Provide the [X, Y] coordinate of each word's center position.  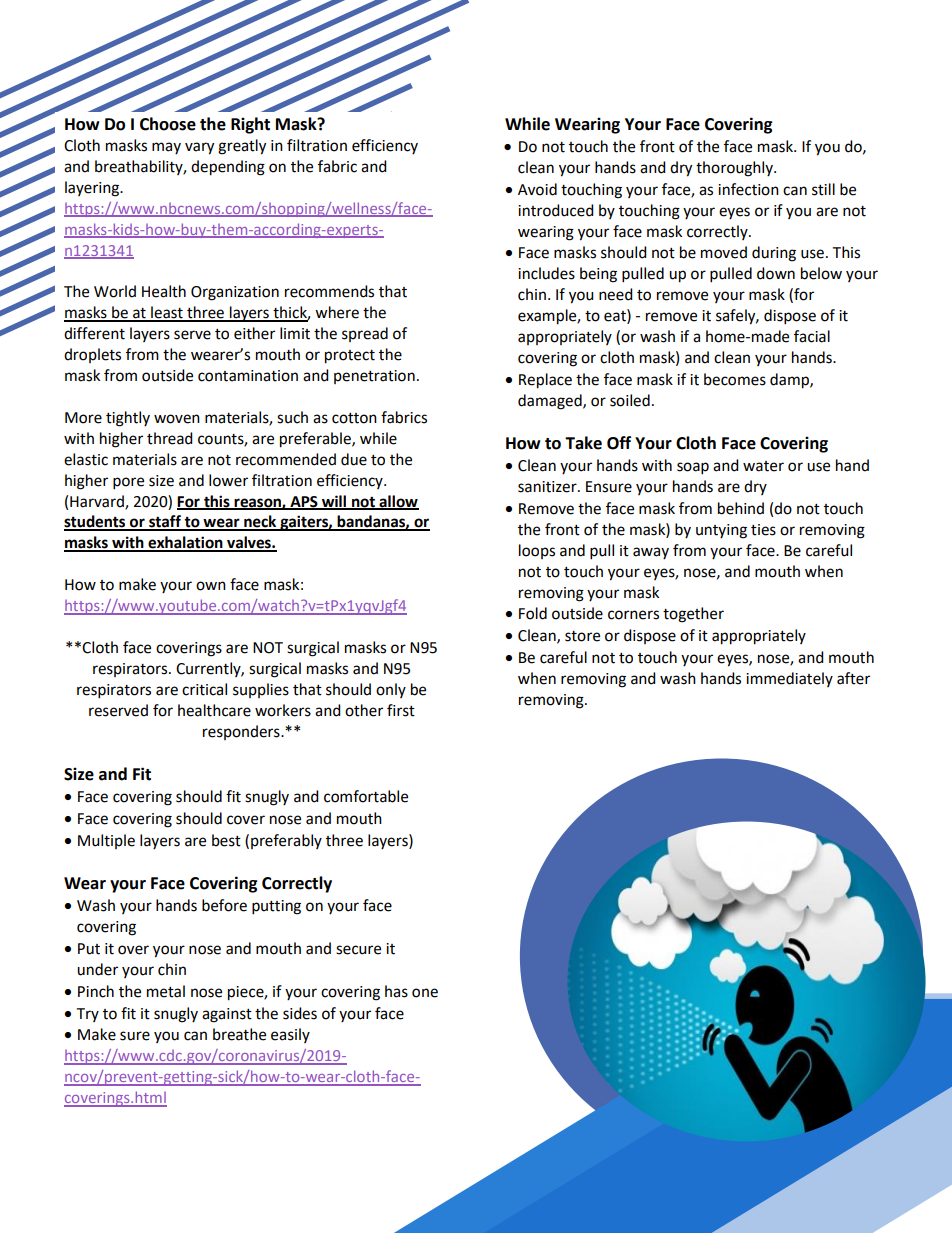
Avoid [537, 189]
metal [166, 991]
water [763, 466]
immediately [789, 679]
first [401, 710]
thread [170, 438]
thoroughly [735, 169]
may [166, 148]
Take [583, 443]
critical [204, 689]
